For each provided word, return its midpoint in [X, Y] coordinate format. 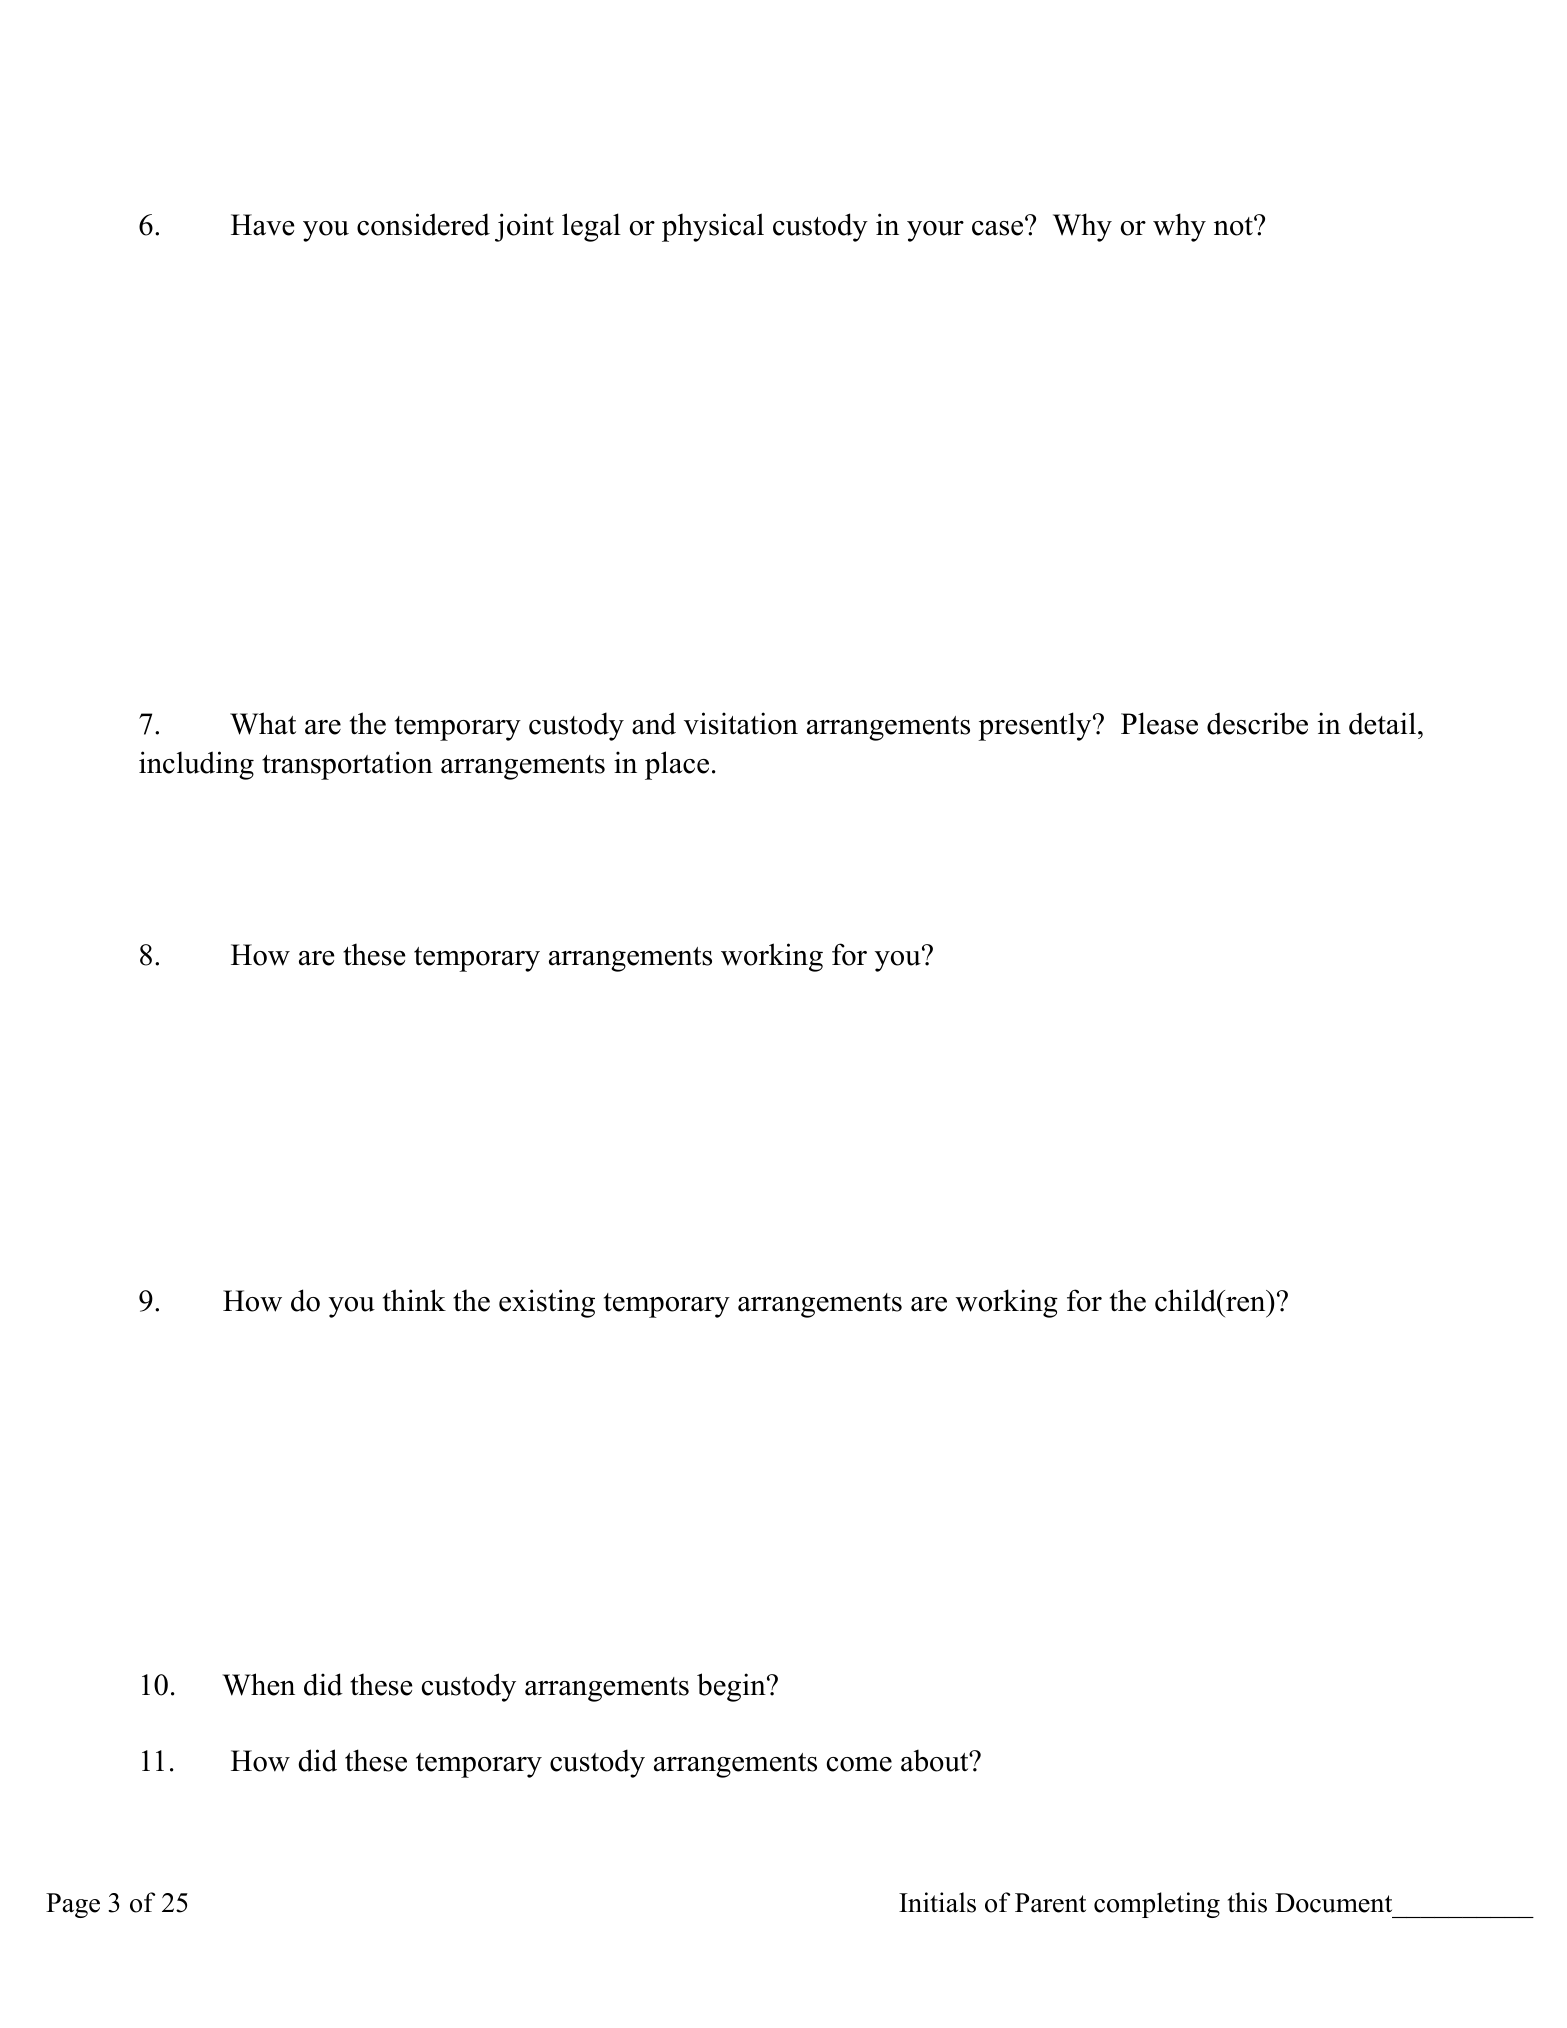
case [999, 227]
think [414, 1300]
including [196, 765]
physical [713, 227]
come [859, 1764]
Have [262, 225]
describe [1257, 723]
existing [547, 1303]
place [677, 765]
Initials [937, 1902]
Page [73, 1905]
